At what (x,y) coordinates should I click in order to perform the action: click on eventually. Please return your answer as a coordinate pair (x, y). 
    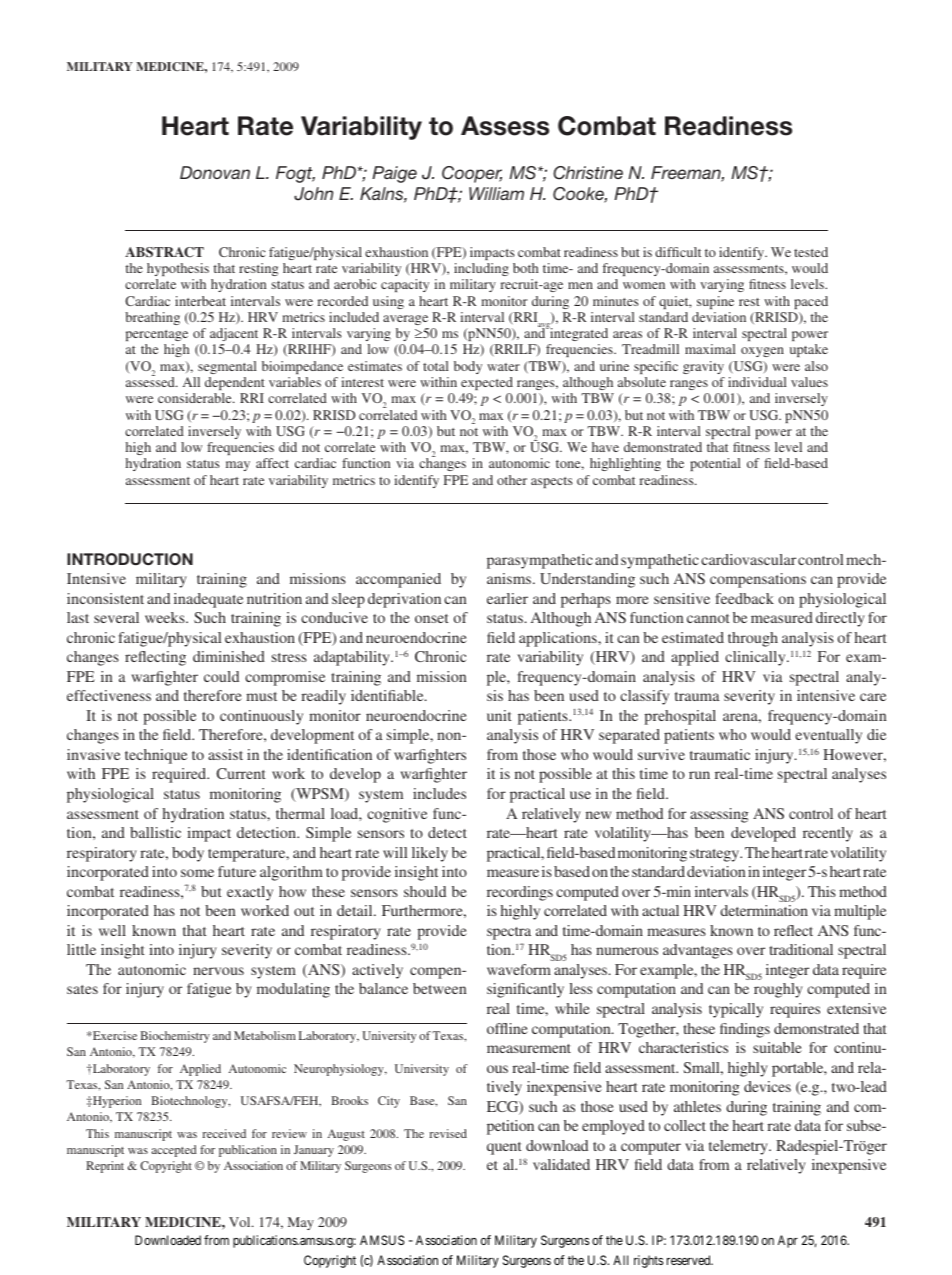
    Looking at the image, I should click on (828, 736).
